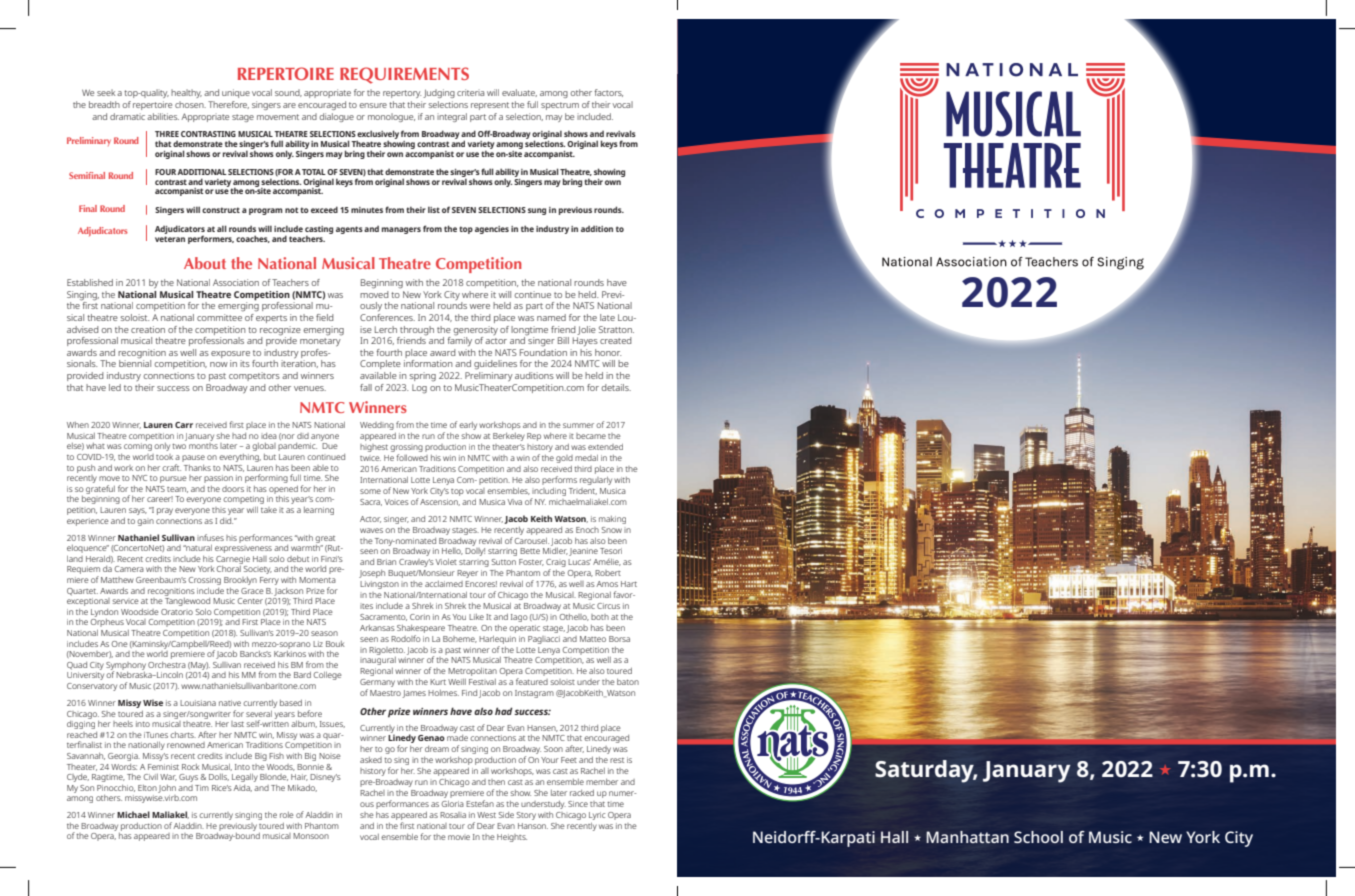 The height and width of the screenshot is (896, 1355). Describe the element at coordinates (167, 789) in the screenshot. I see `John` at that location.
